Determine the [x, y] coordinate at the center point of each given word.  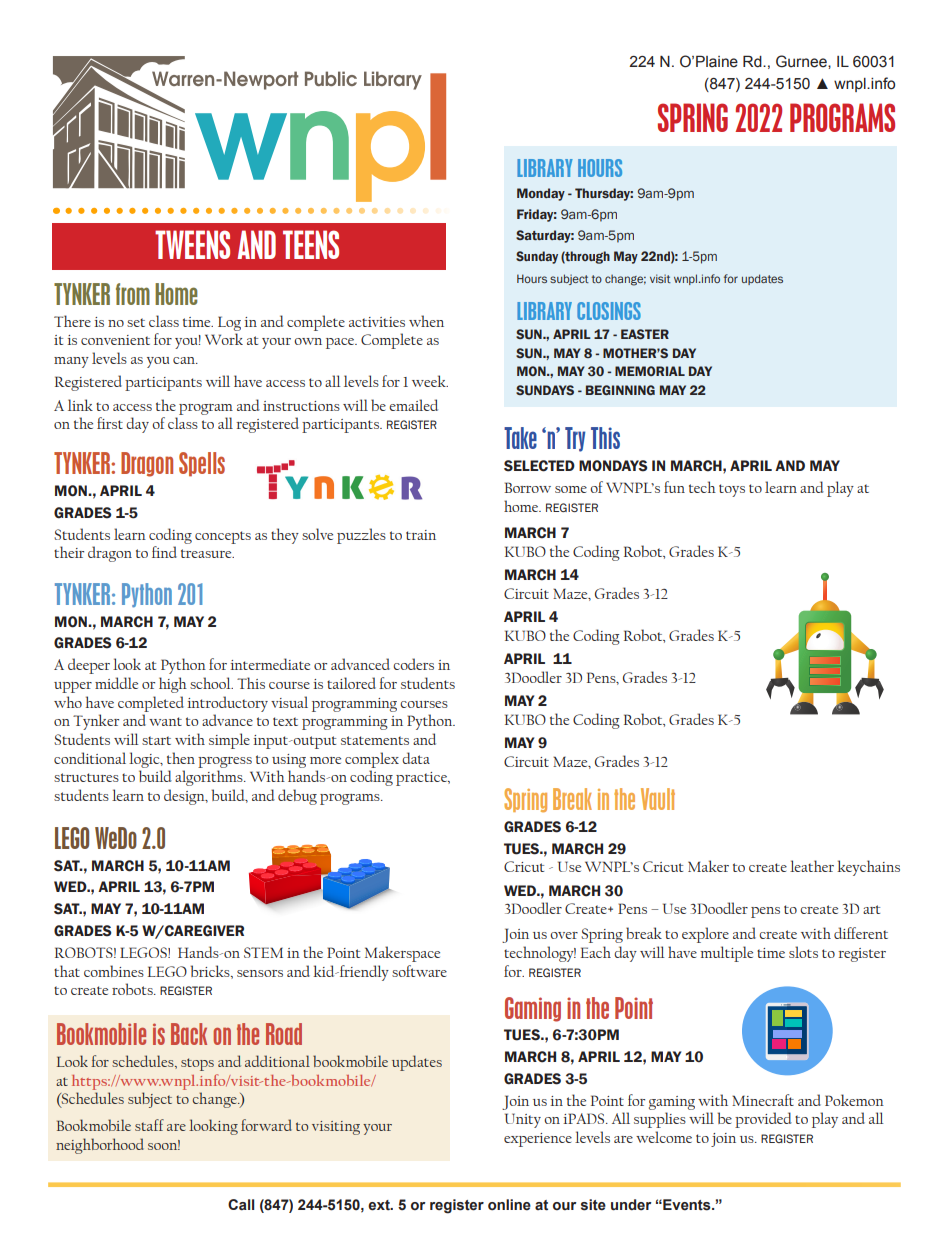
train [421, 535]
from [133, 294]
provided [763, 1120]
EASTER [645, 334]
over [564, 935]
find [164, 552]
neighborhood [100, 1146]
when [426, 321]
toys [732, 490]
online [509, 1205]
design [185, 797]
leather [812, 866]
